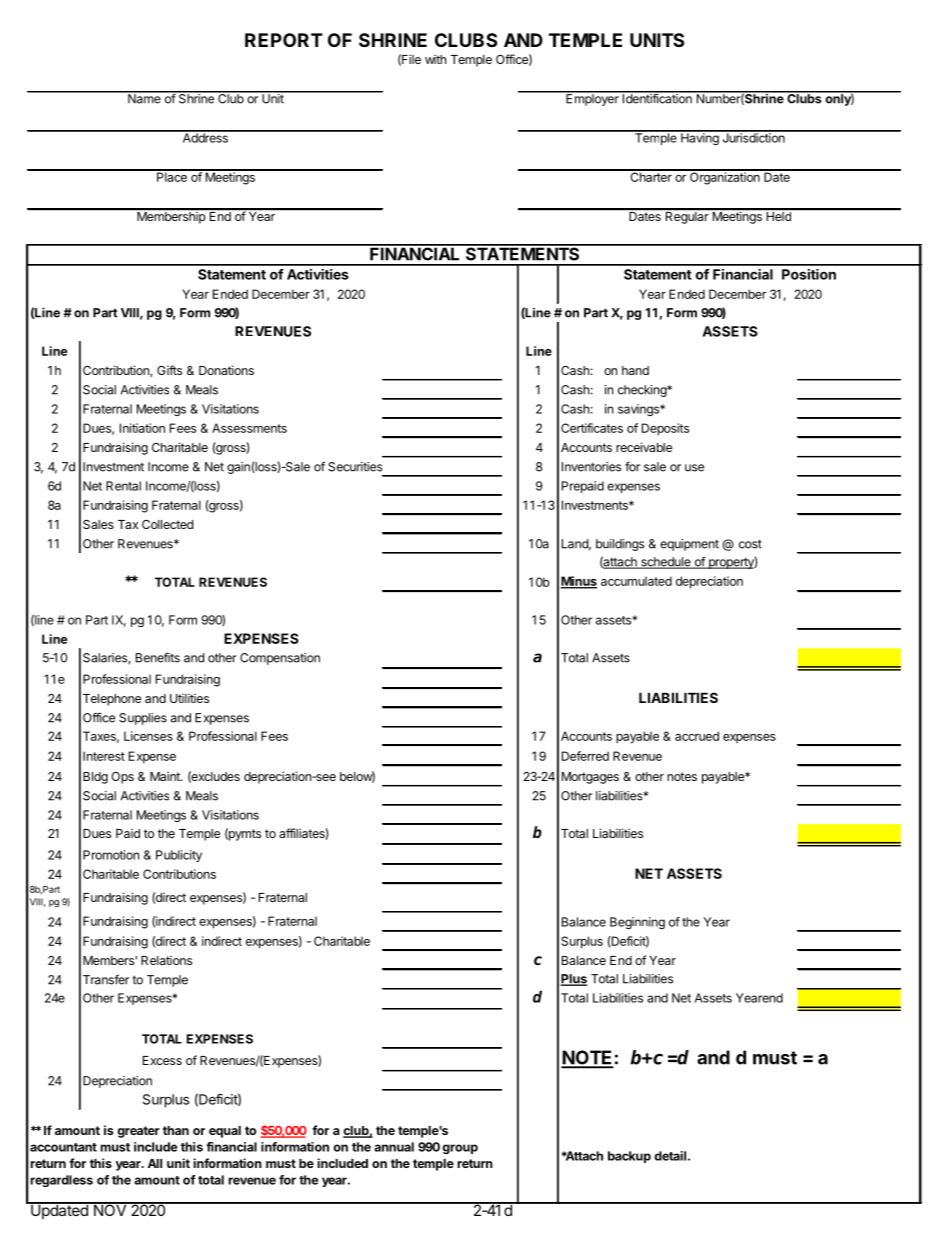 This image has height=1233, width=952. What do you see at coordinates (629, 1157) in the image?
I see `backup` at bounding box center [629, 1157].
